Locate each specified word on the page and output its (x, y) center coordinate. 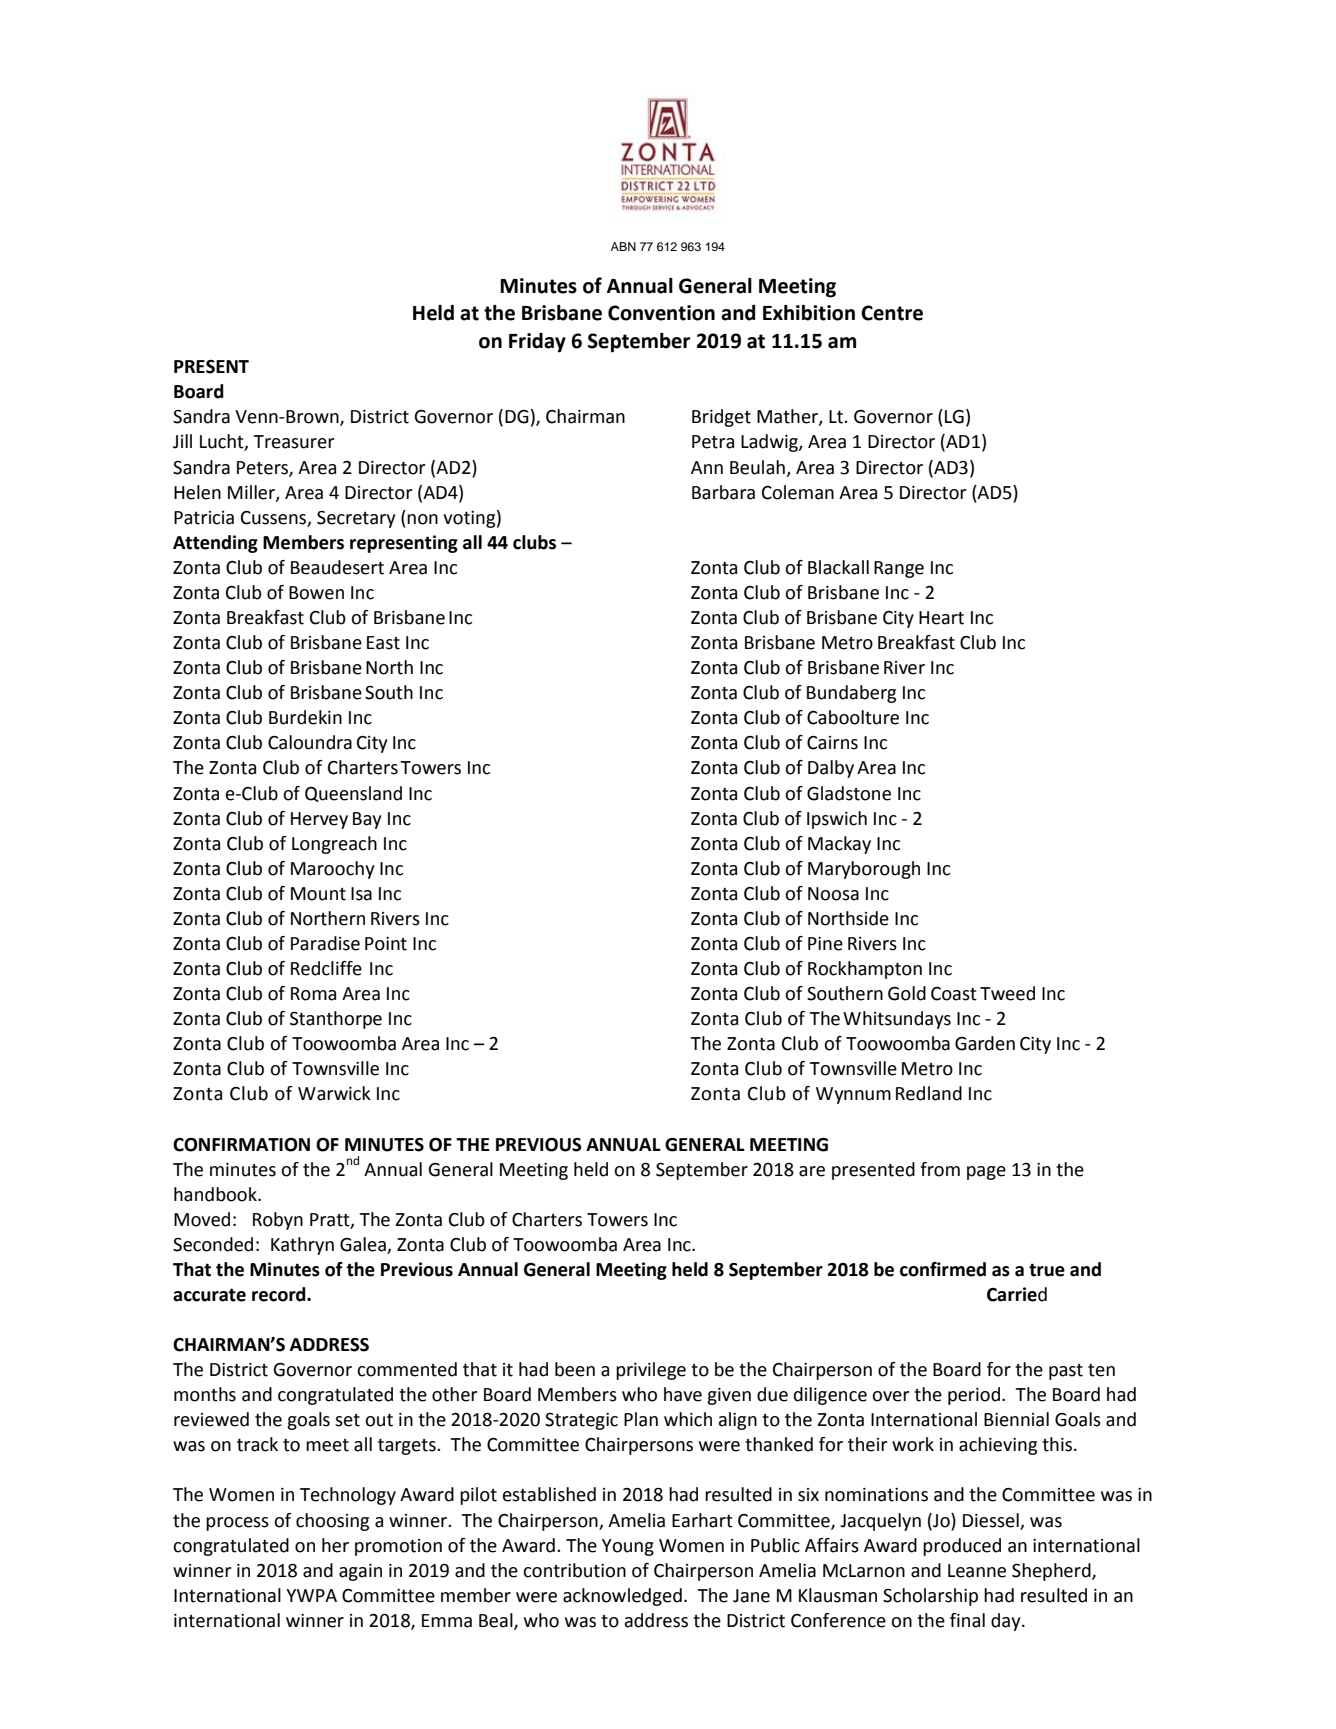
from (940, 1169)
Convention (661, 313)
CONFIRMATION (241, 1145)
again (360, 1572)
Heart (941, 618)
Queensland (353, 794)
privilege (651, 1371)
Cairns (832, 743)
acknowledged (622, 1597)
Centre (892, 313)
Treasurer (294, 442)
